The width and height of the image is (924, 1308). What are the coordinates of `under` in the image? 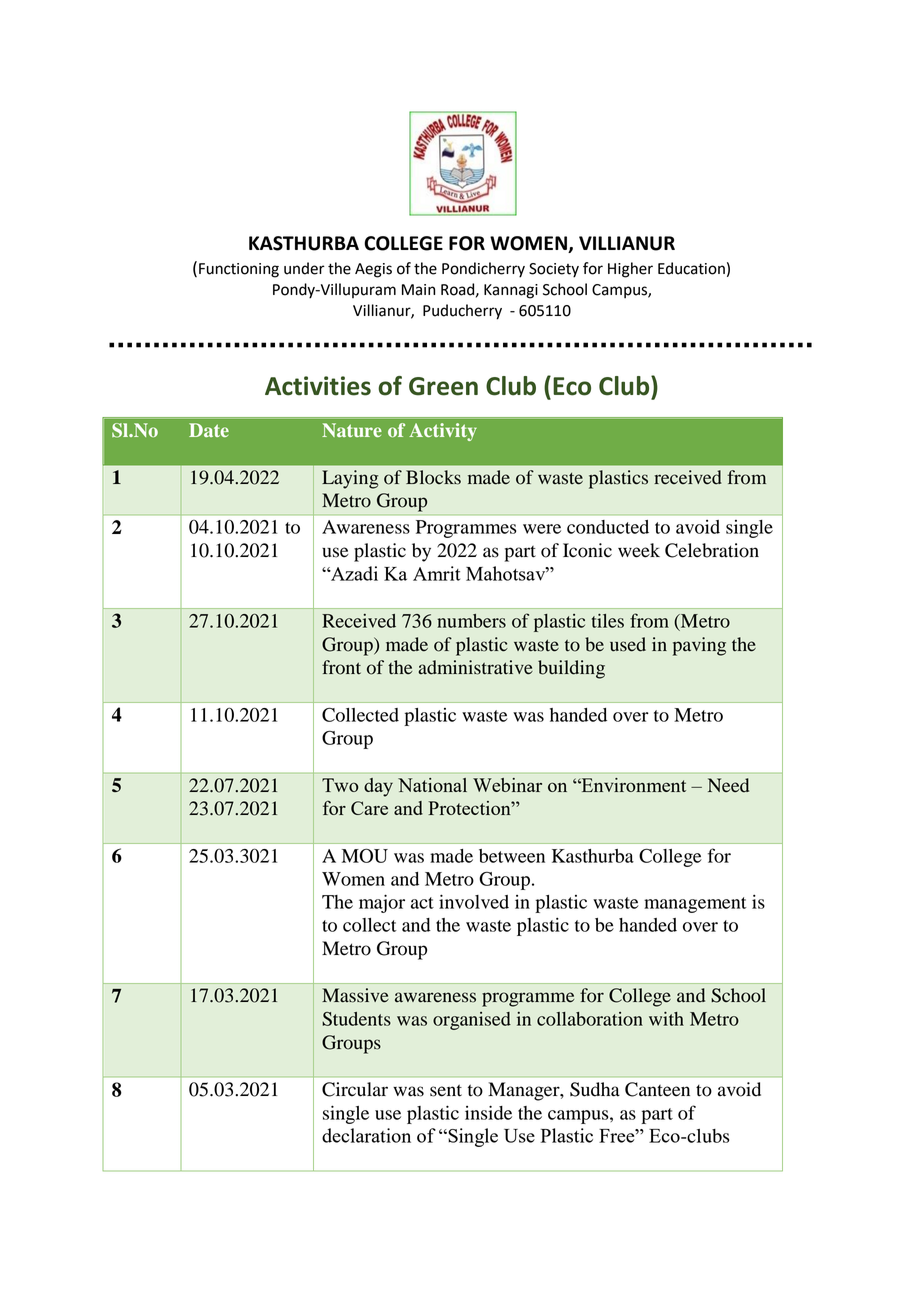 It's located at (304, 268).
